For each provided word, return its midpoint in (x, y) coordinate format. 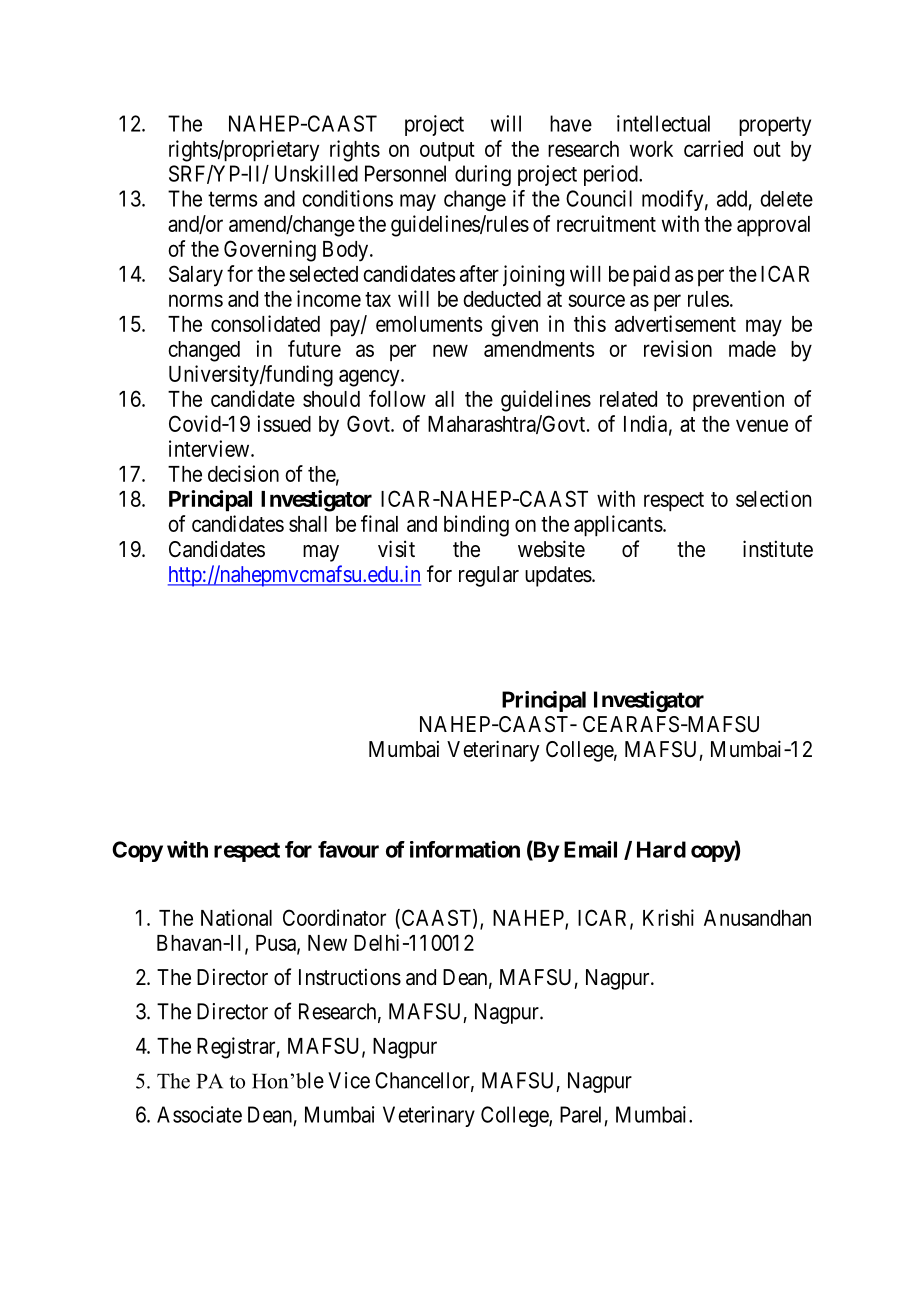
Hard (661, 849)
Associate (199, 1114)
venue (762, 425)
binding (476, 526)
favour (348, 849)
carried (713, 148)
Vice (349, 1080)
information (465, 849)
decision (243, 473)
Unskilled (316, 173)
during (483, 175)
